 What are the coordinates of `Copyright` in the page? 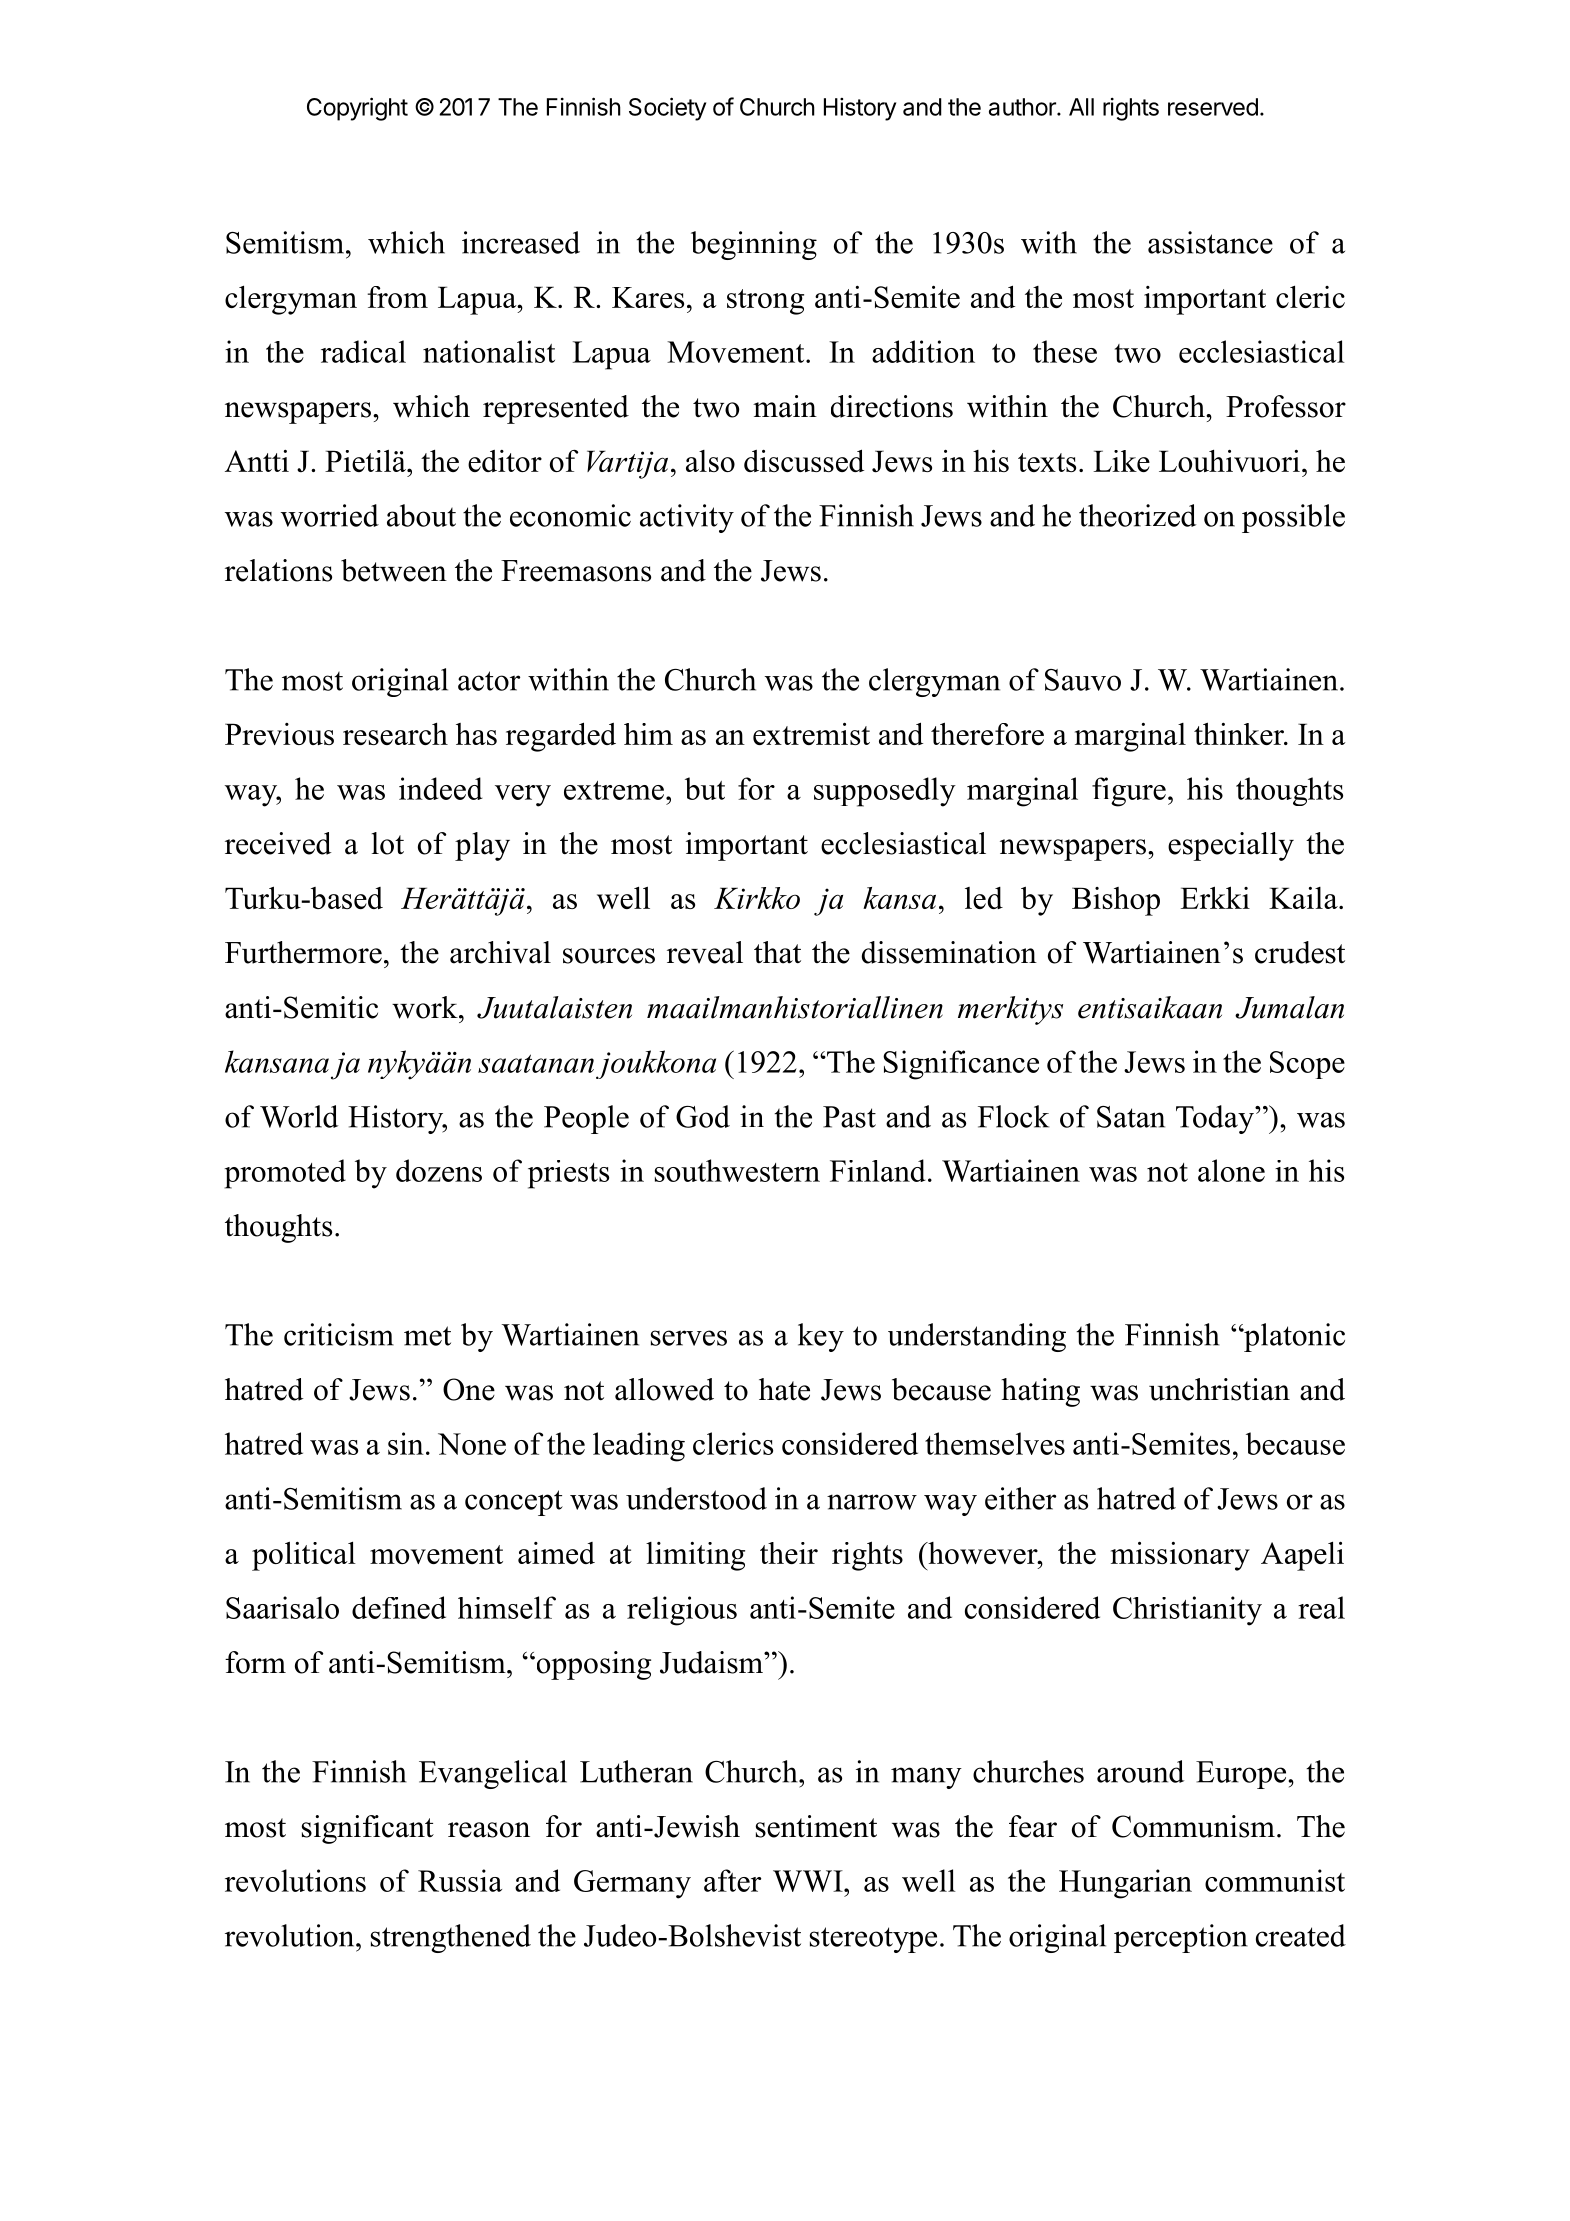 It's located at (357, 109).
